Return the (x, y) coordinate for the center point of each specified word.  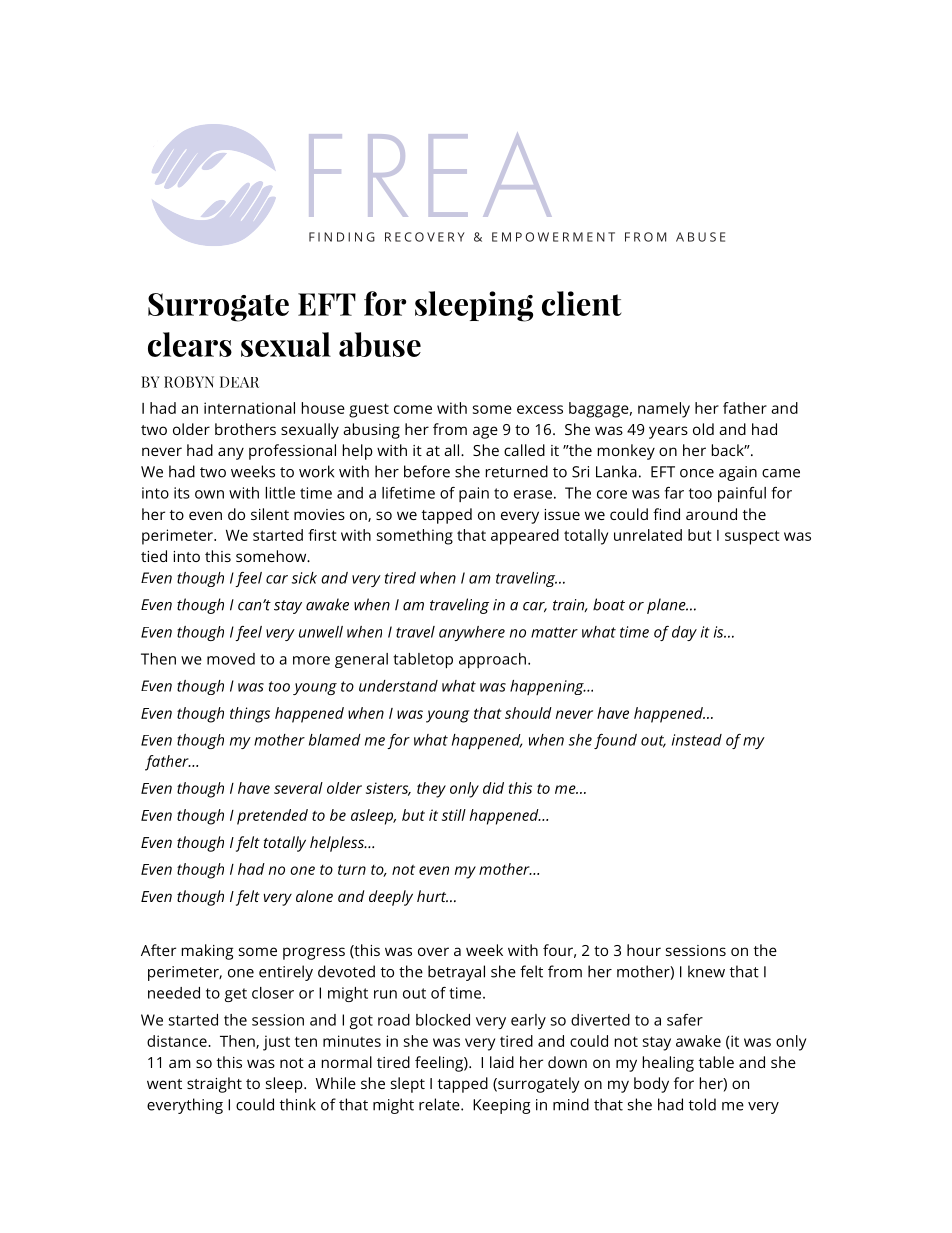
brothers (245, 429)
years (668, 432)
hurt (432, 896)
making (207, 952)
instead (697, 740)
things (250, 715)
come (413, 409)
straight (214, 1085)
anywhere (472, 633)
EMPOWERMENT (553, 237)
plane (667, 606)
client (582, 303)
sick (304, 578)
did (493, 788)
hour (644, 950)
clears (190, 344)
